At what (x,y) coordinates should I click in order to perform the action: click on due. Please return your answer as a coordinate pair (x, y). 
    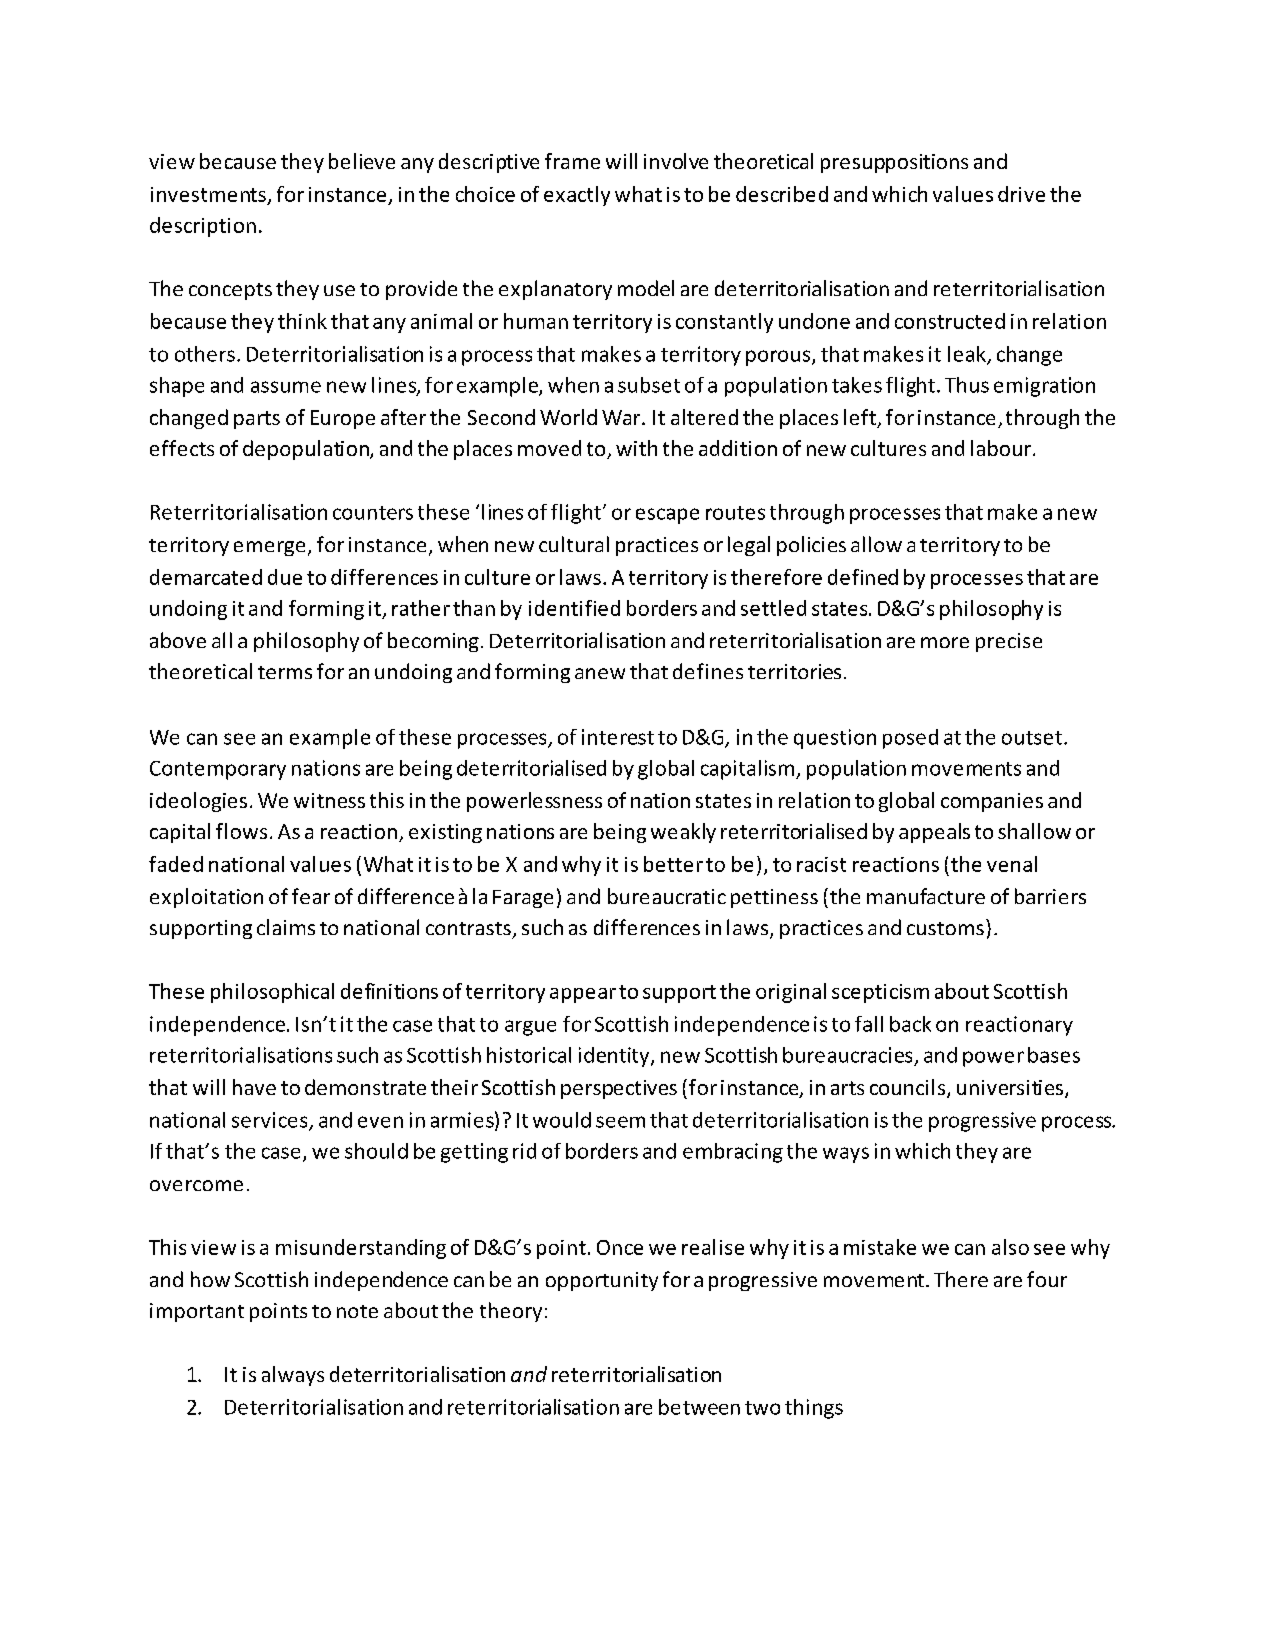
    Looking at the image, I should click on (285, 577).
